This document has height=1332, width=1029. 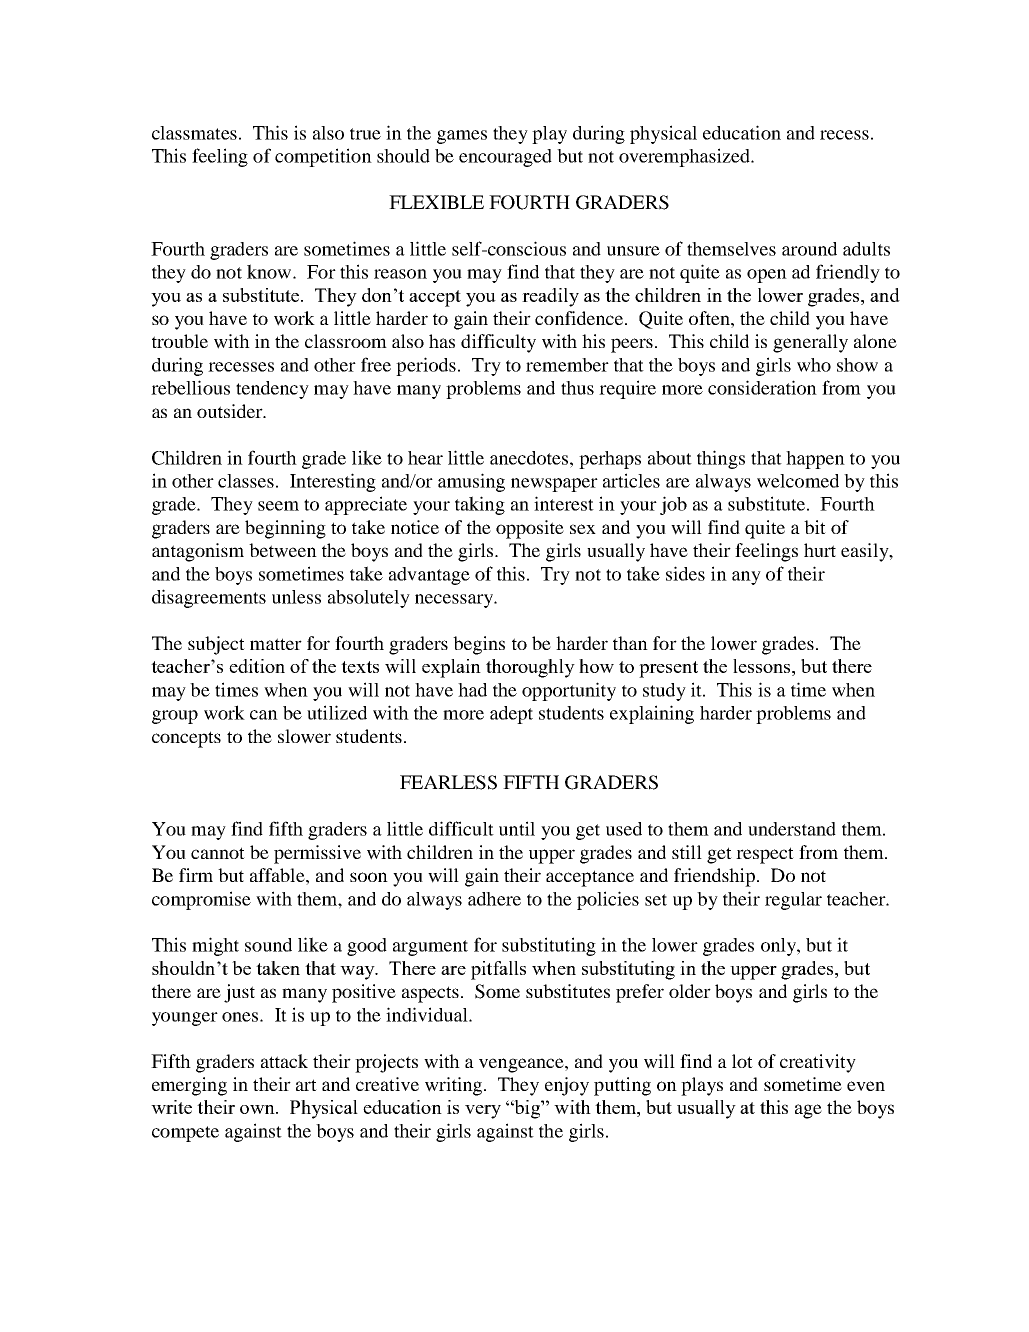 What do you see at coordinates (505, 158) in the document?
I see `encouraged` at bounding box center [505, 158].
